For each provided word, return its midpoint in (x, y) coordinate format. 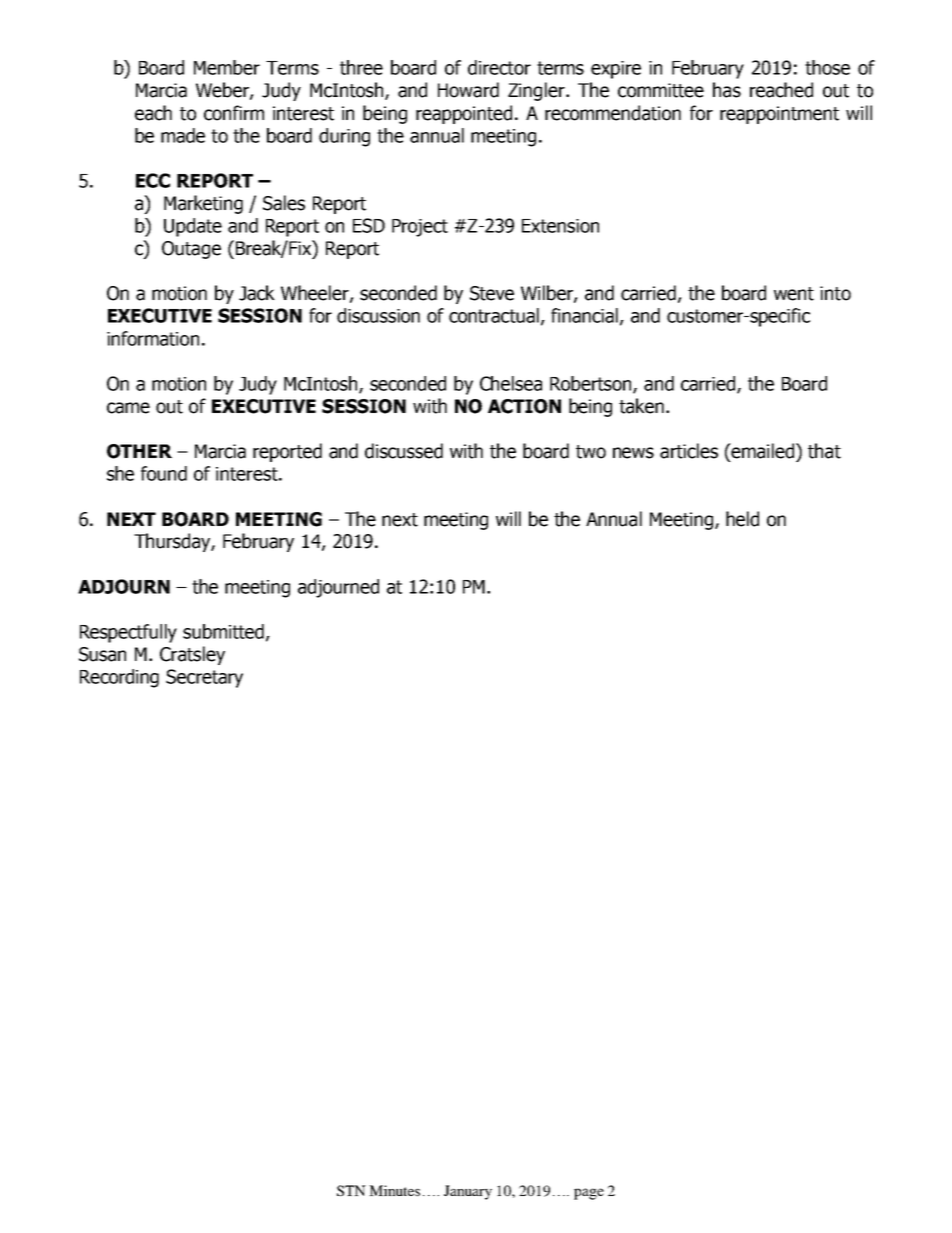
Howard (468, 90)
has (727, 90)
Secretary (204, 678)
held (742, 519)
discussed (404, 451)
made (183, 135)
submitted (223, 631)
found (164, 473)
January (468, 1192)
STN (351, 1190)
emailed (763, 452)
